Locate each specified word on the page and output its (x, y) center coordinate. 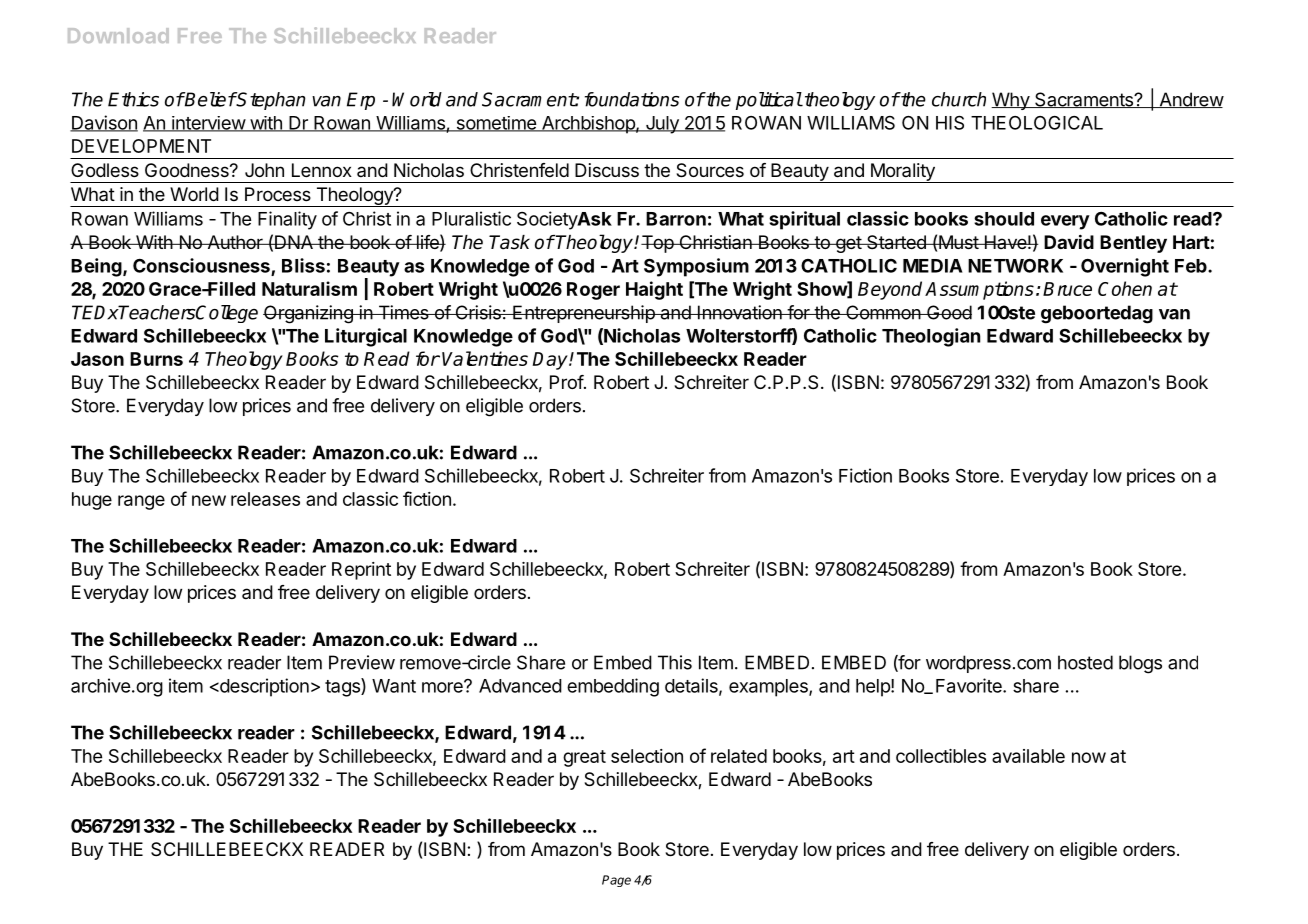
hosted (1085, 662)
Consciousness (202, 266)
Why (1011, 101)
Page (616, 881)
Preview (362, 662)
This (675, 662)
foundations (632, 99)
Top (658, 244)
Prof (567, 382)
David (1069, 242)
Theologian (931, 337)
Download (118, 35)
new (209, 500)
